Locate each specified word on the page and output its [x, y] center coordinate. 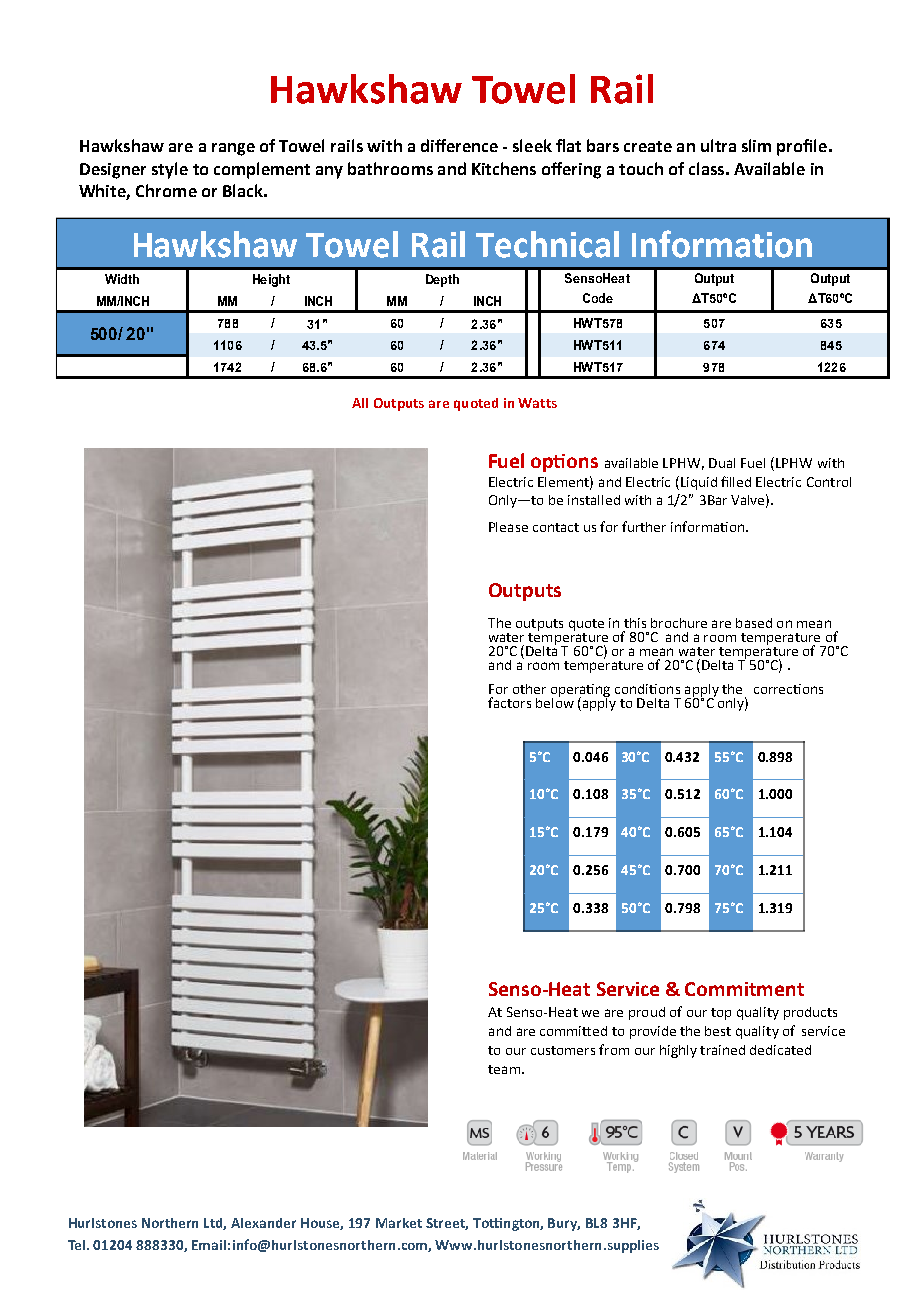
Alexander [263, 1223]
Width [122, 279]
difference [459, 145]
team [504, 1069]
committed [573, 1031]
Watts [537, 403]
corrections [788, 689]
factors [509, 702]
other [529, 689]
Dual [722, 463]
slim [756, 145]
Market [399, 1223]
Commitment [744, 989]
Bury [564, 1224]
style [170, 170]
